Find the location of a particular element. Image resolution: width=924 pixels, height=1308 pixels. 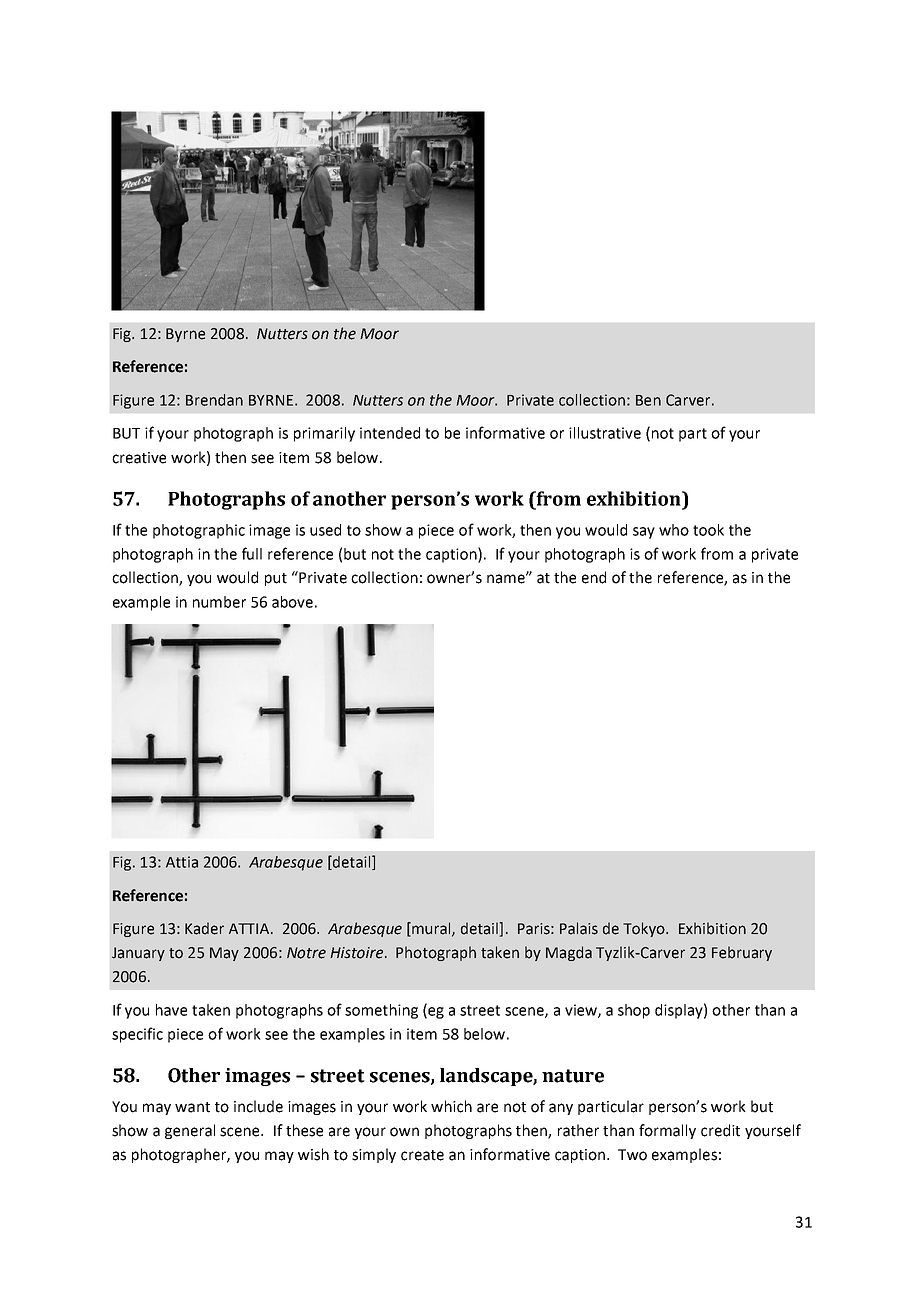

Ben is located at coordinates (648, 400).
